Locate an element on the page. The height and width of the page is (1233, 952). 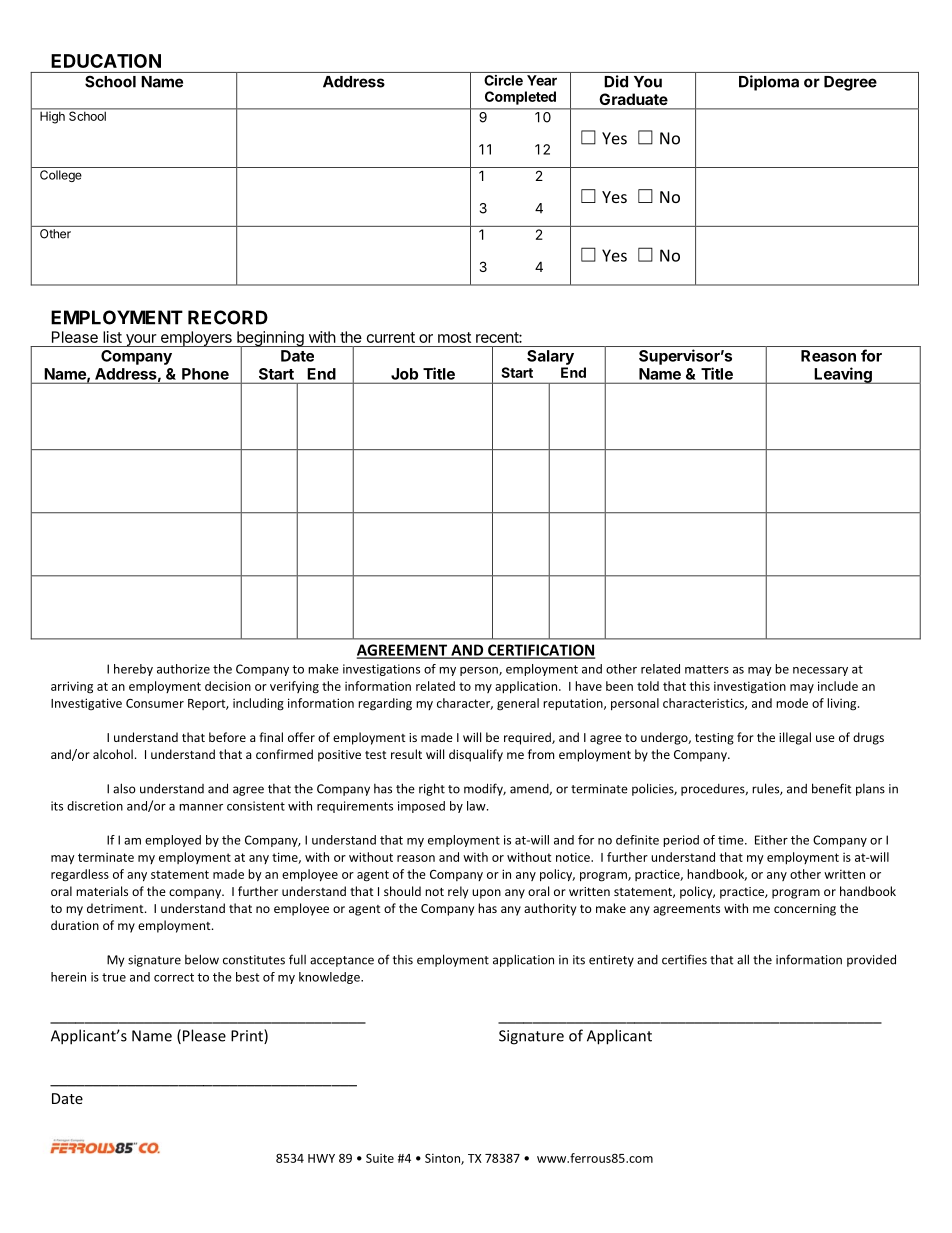
Suite is located at coordinates (380, 1158).
